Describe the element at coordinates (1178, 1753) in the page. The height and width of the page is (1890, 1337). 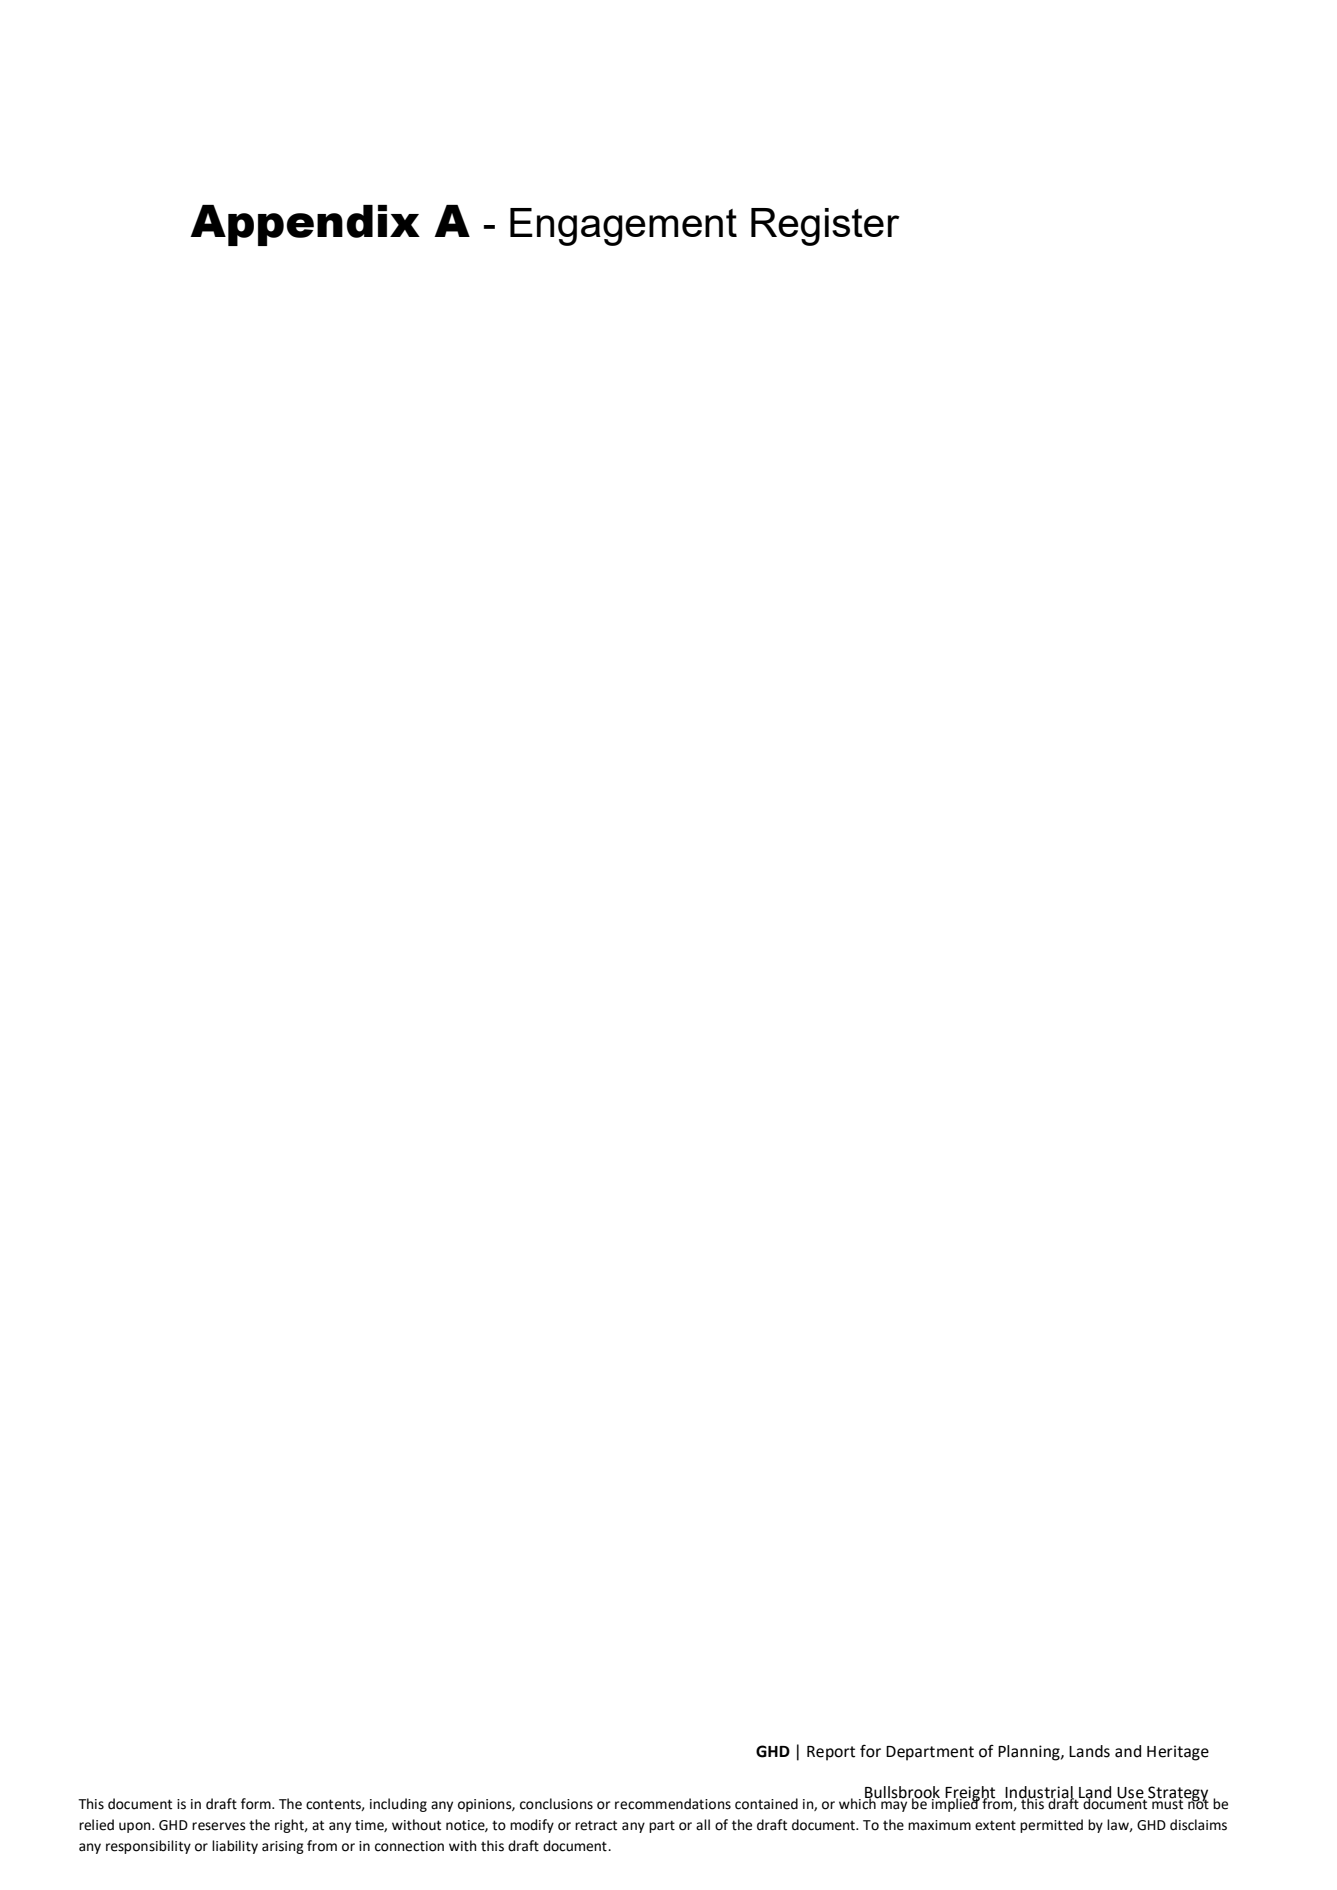
I see `Heritage` at that location.
